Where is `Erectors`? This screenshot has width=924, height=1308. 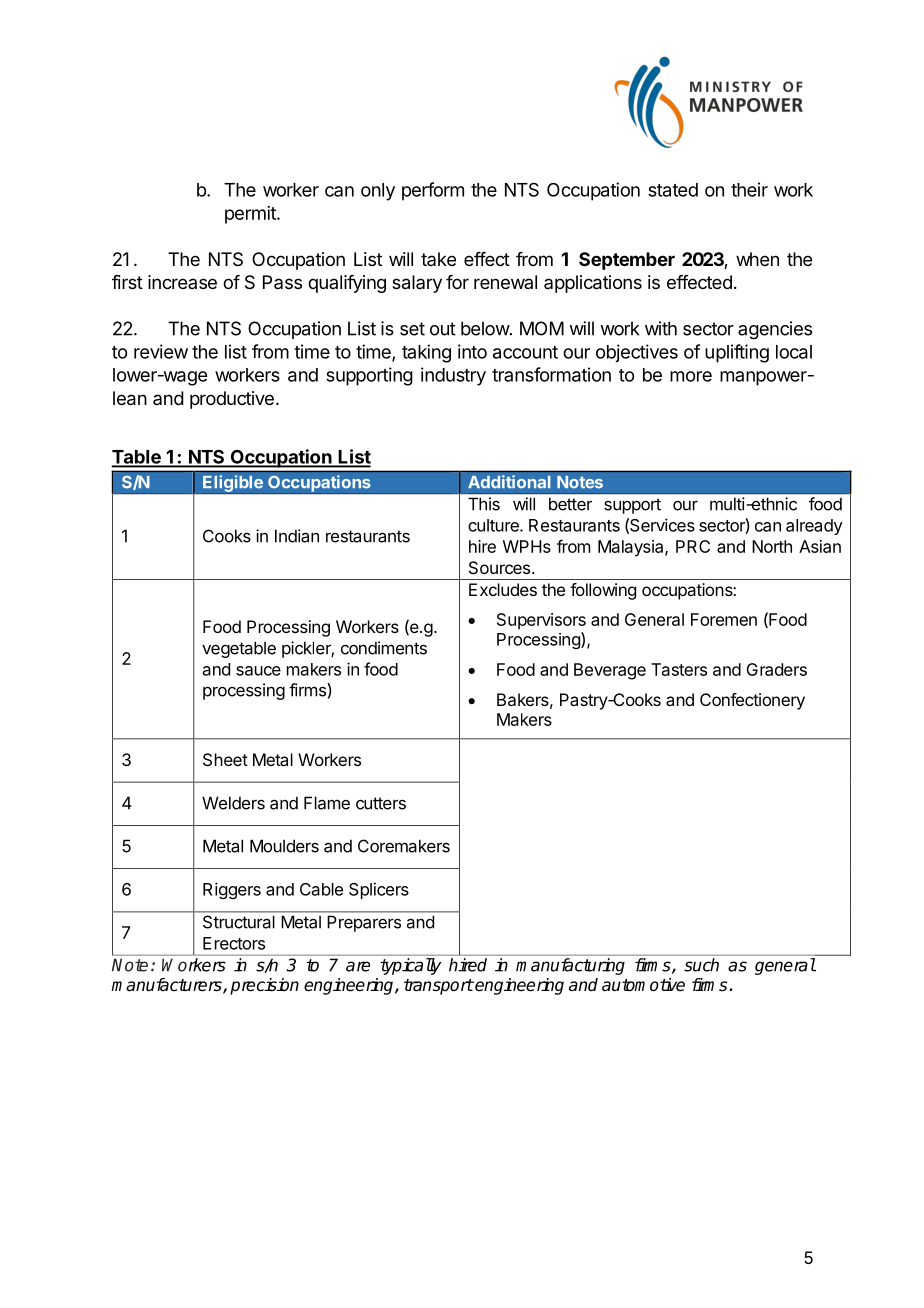 Erectors is located at coordinates (234, 943).
